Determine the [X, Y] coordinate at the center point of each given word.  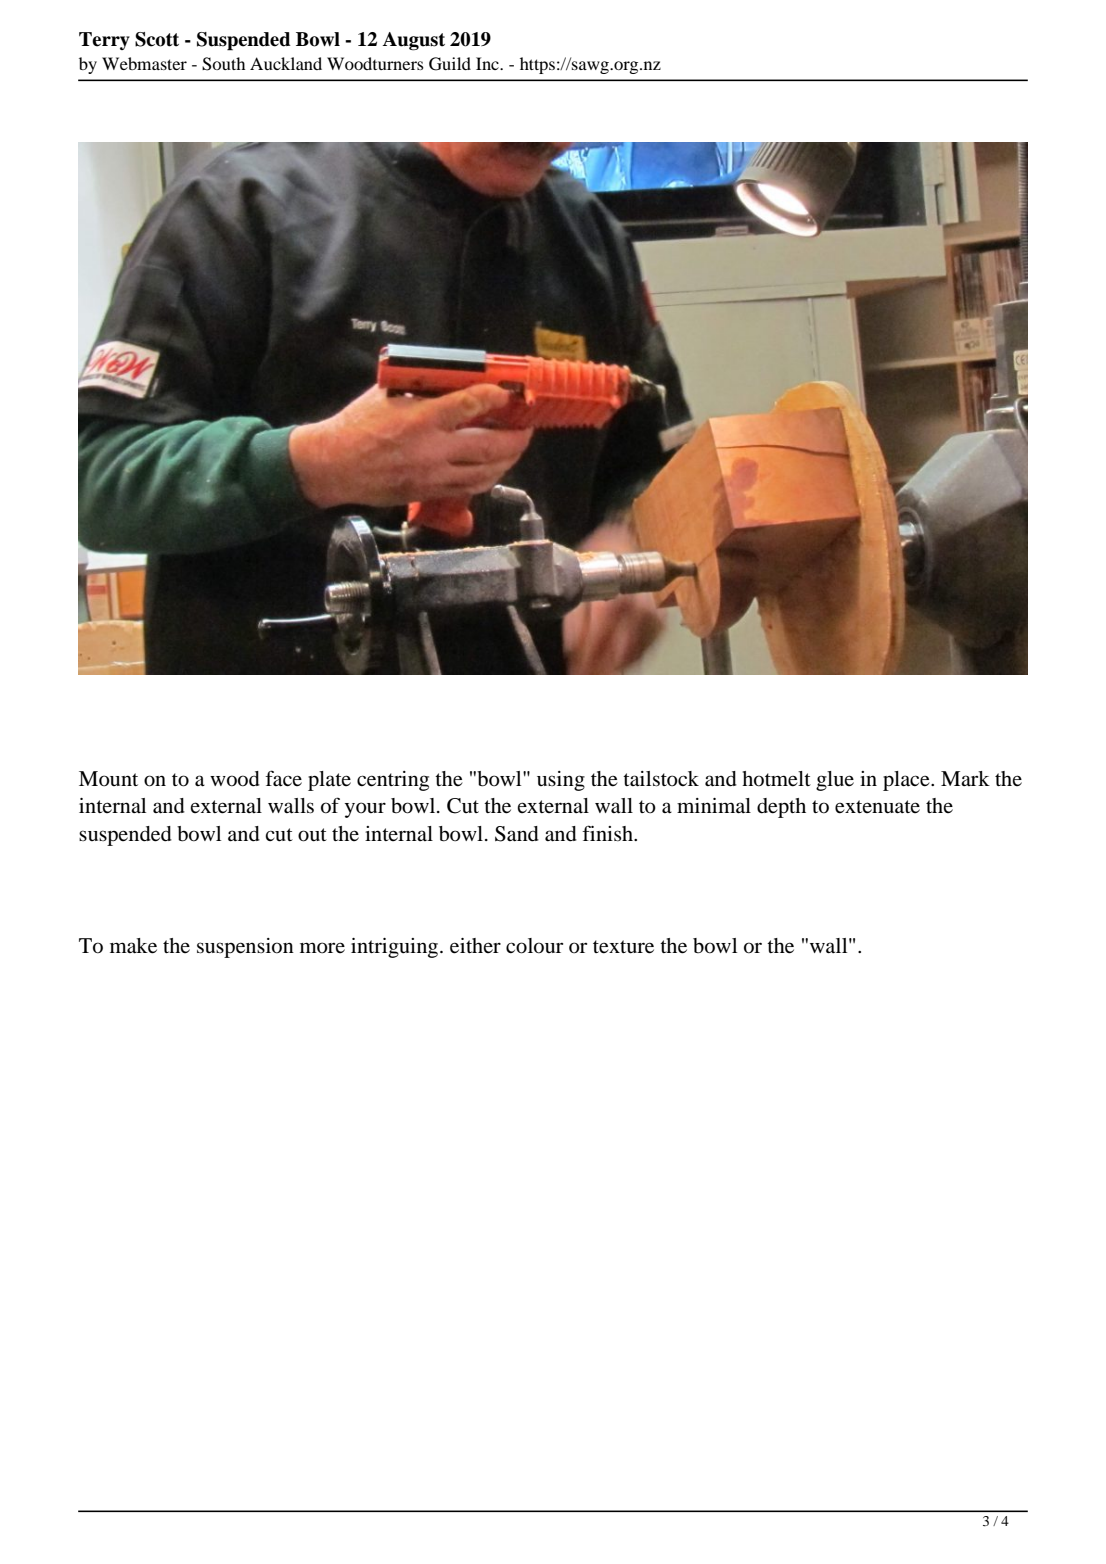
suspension [245, 948]
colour [534, 946]
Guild [450, 64]
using [561, 781]
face [283, 778]
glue [835, 781]
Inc [488, 63]
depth [781, 808]
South [223, 64]
